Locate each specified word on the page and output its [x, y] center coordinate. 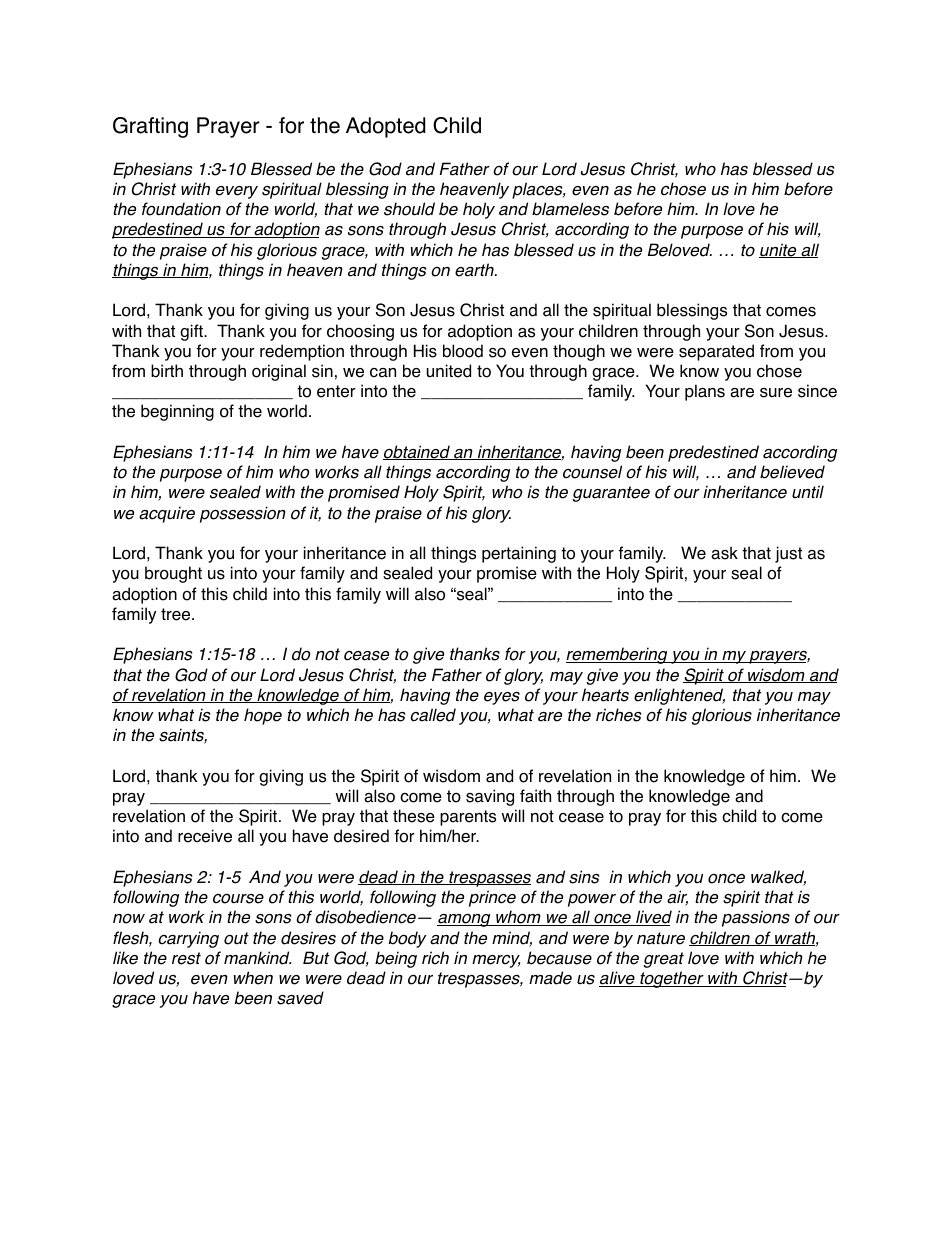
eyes [502, 698]
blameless [570, 209]
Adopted [385, 127]
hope [263, 716]
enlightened [679, 696]
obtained [417, 452]
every [237, 192]
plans [705, 392]
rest [186, 958]
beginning [177, 412]
